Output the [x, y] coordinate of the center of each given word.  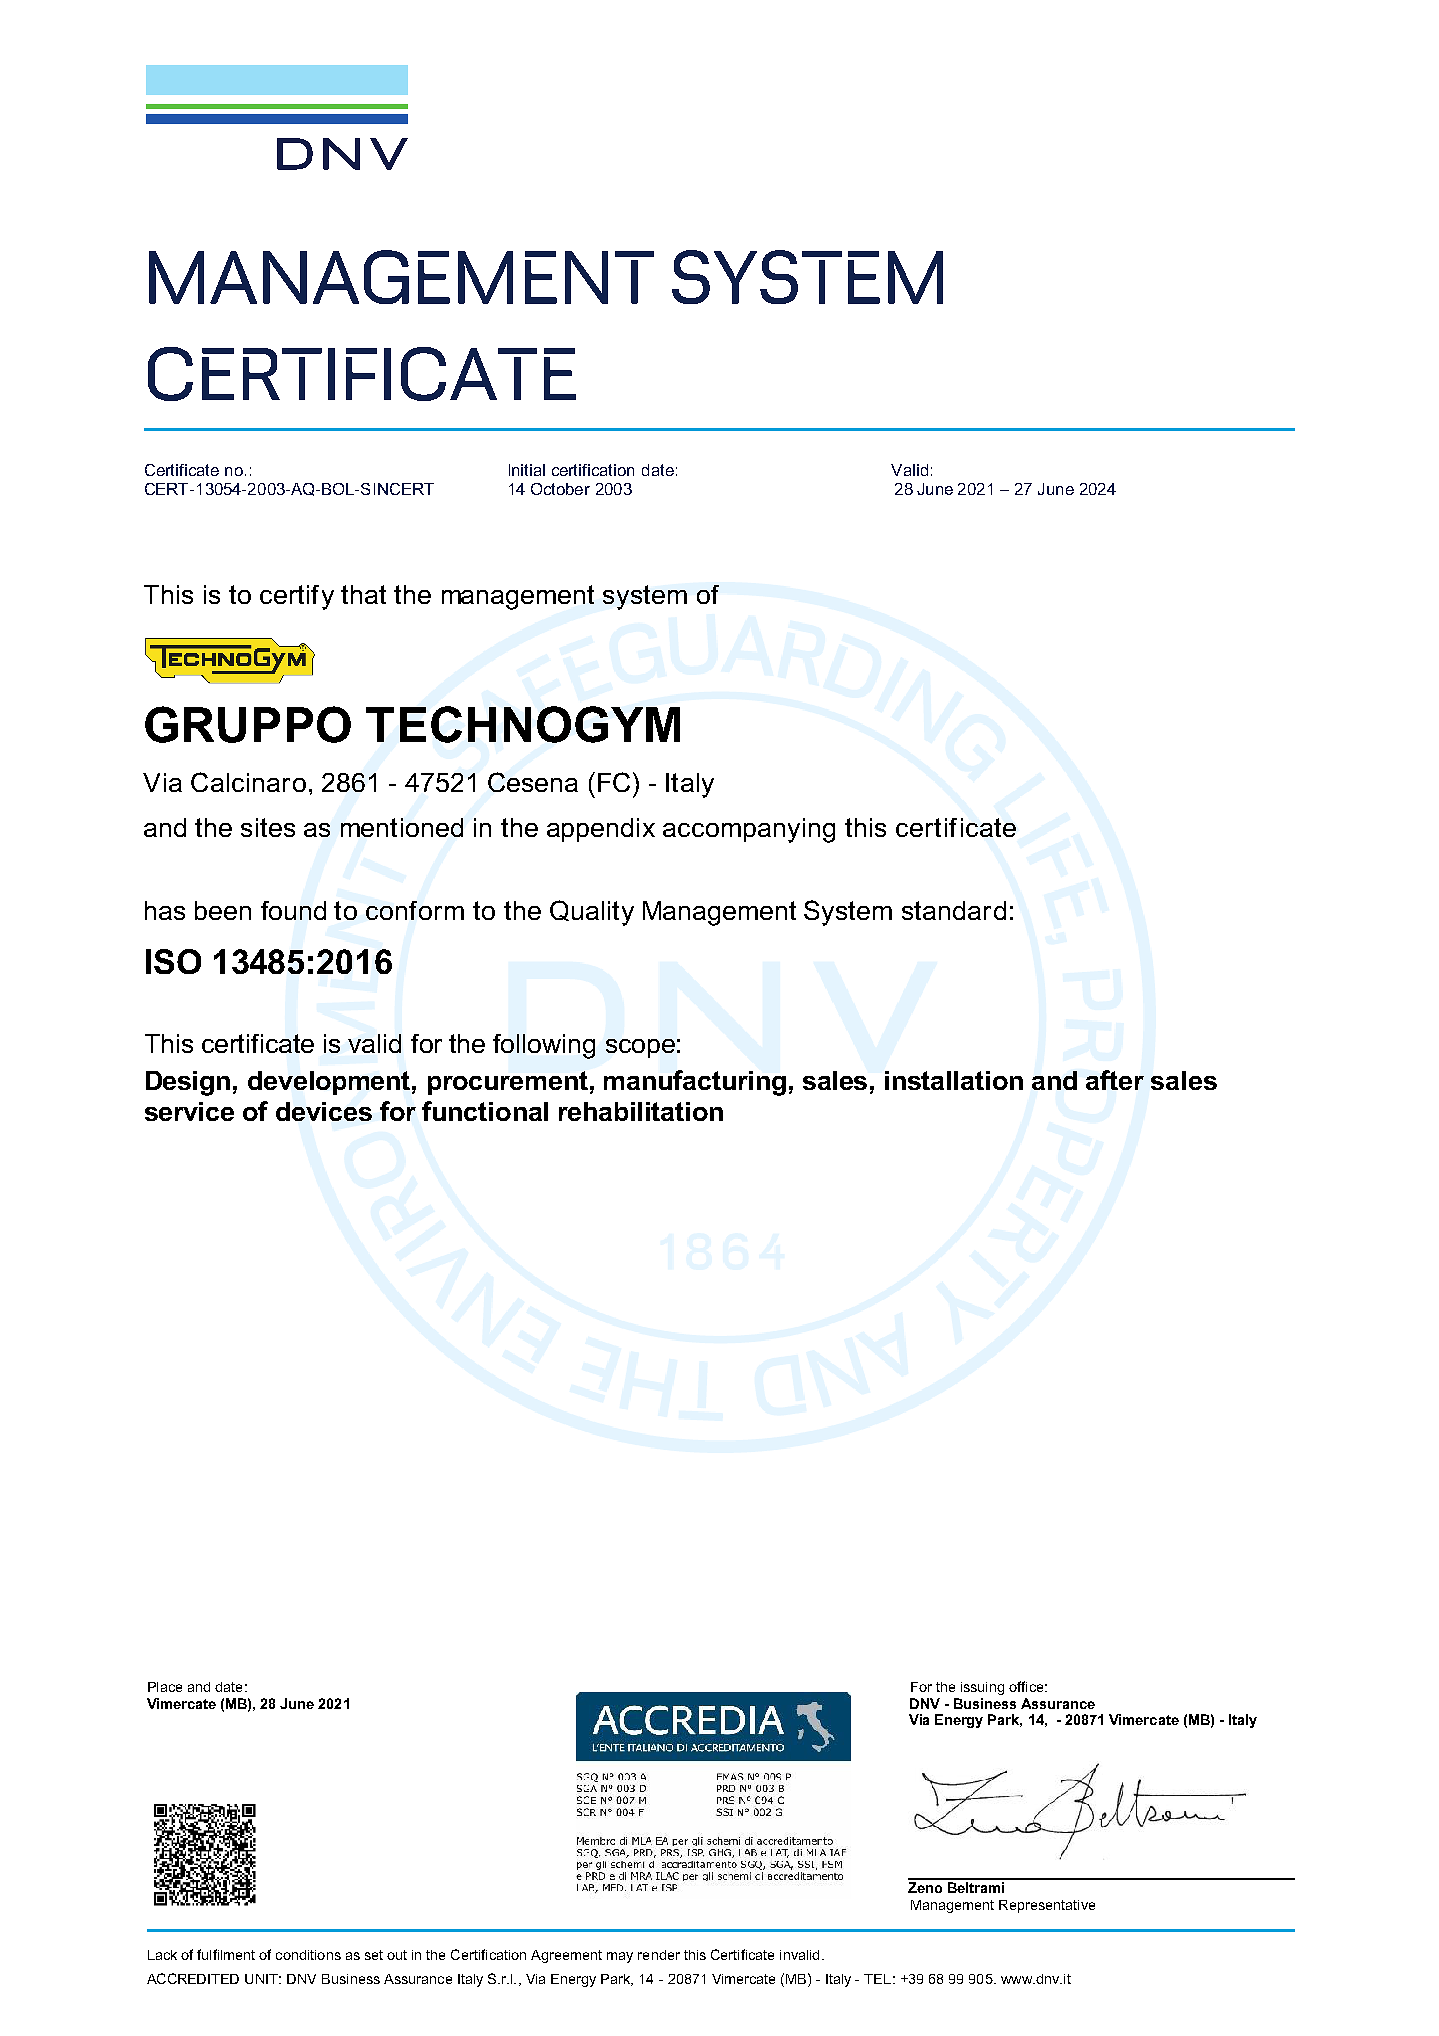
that [363, 594]
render [659, 1955]
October [560, 489]
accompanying [749, 830]
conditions [308, 1955]
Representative [1047, 1906]
